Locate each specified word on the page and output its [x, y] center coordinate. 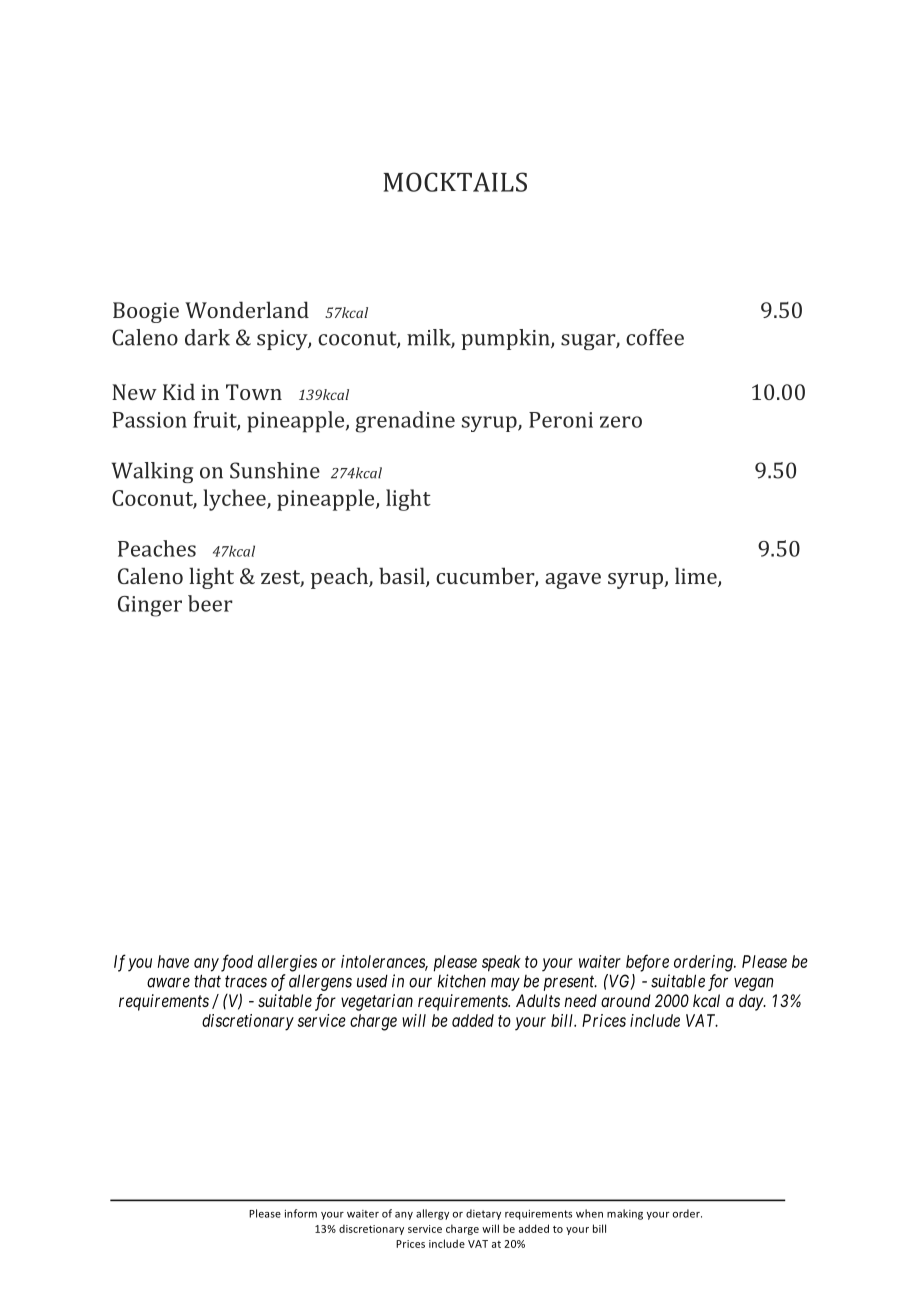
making [625, 1214]
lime [697, 577]
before [647, 963]
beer [210, 603]
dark [207, 337]
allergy [432, 1214]
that [207, 981]
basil [403, 577]
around [626, 1000]
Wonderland [247, 309]
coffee [655, 337]
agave [573, 581]
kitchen [461, 981]
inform [301, 1213]
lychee [235, 500]
